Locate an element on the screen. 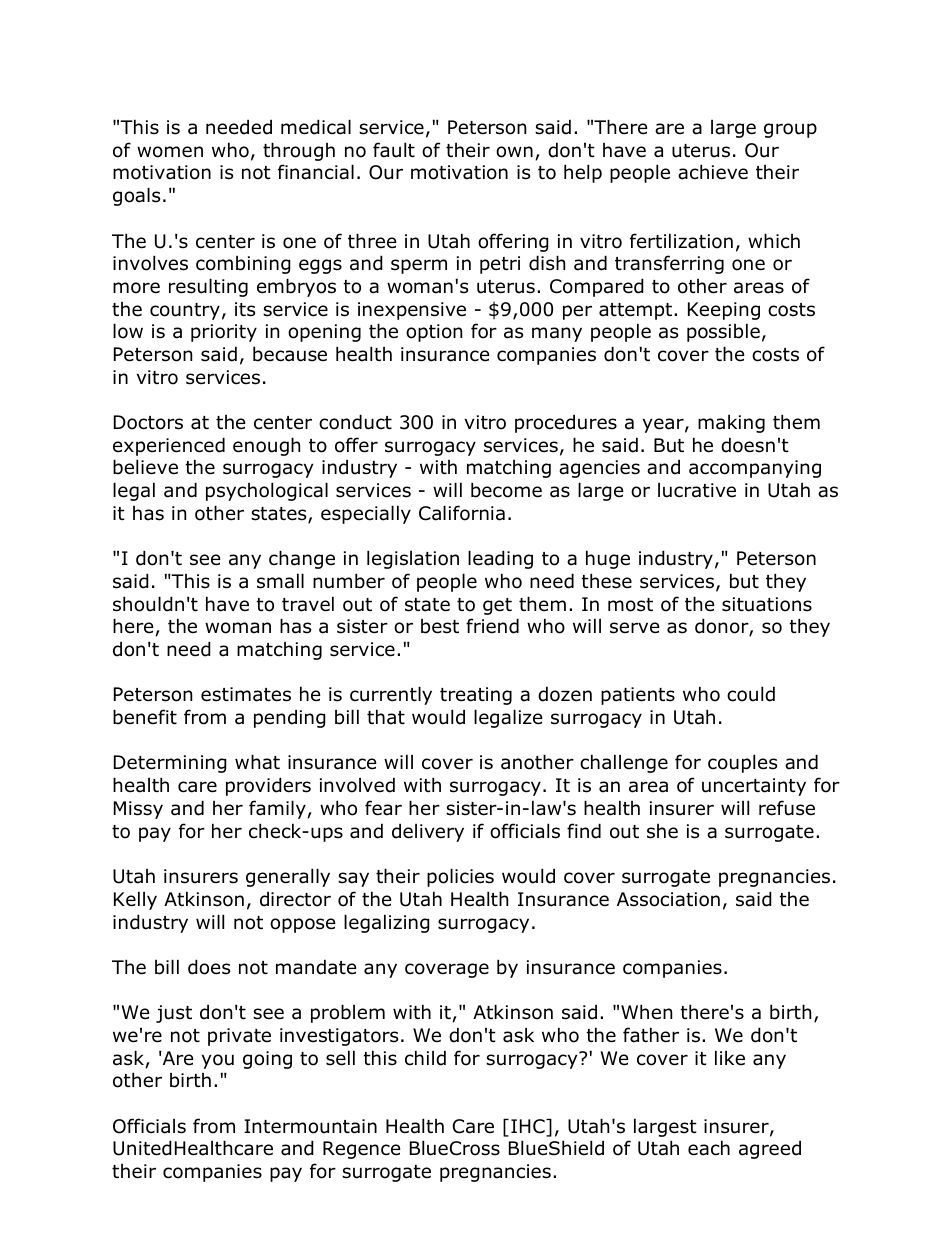 The height and width of the screenshot is (1233, 952). own is located at coordinates (514, 152).
